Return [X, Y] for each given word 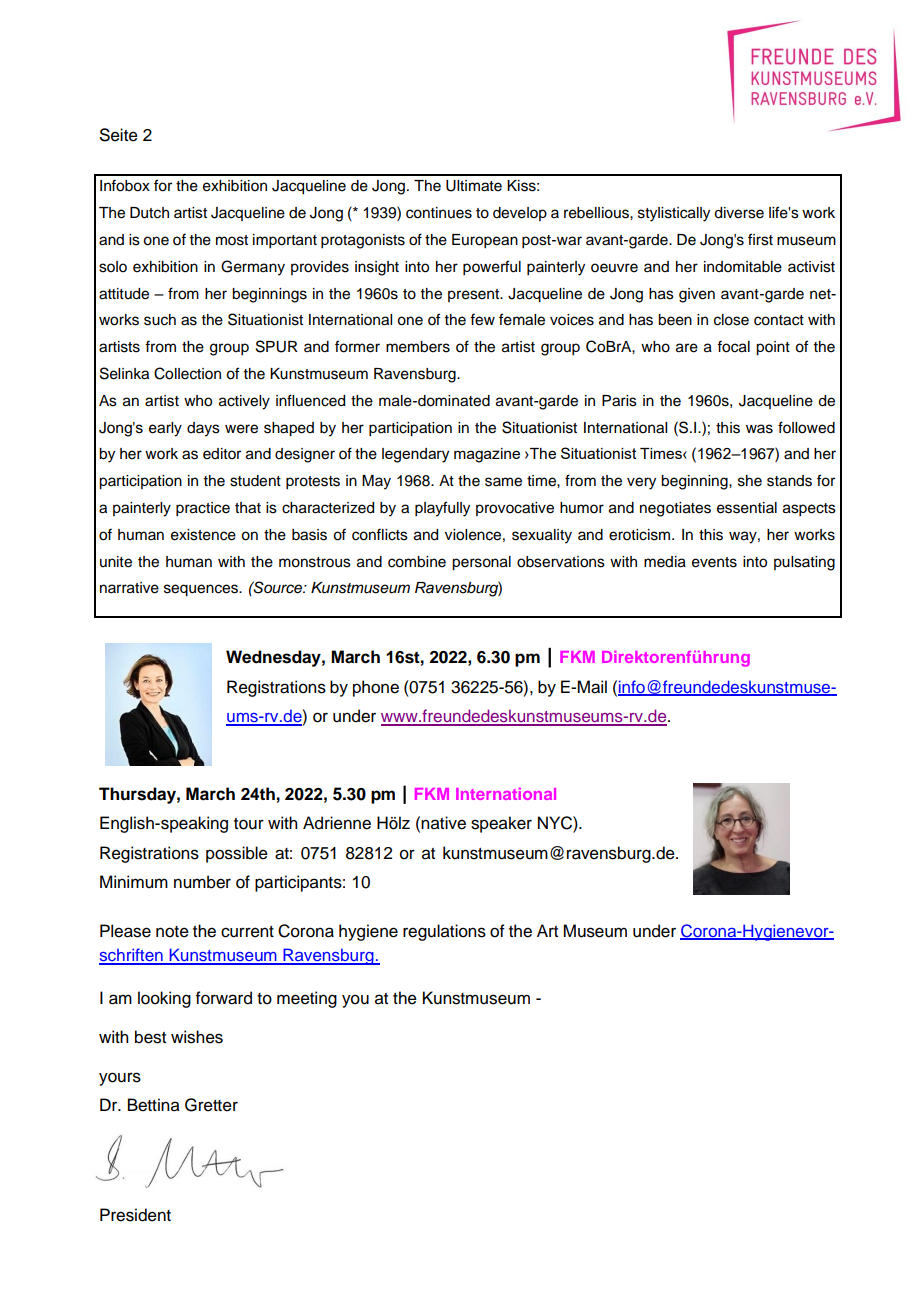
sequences [202, 590]
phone [376, 688]
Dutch [149, 213]
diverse [739, 213]
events [714, 562]
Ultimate [474, 186]
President [135, 1215]
